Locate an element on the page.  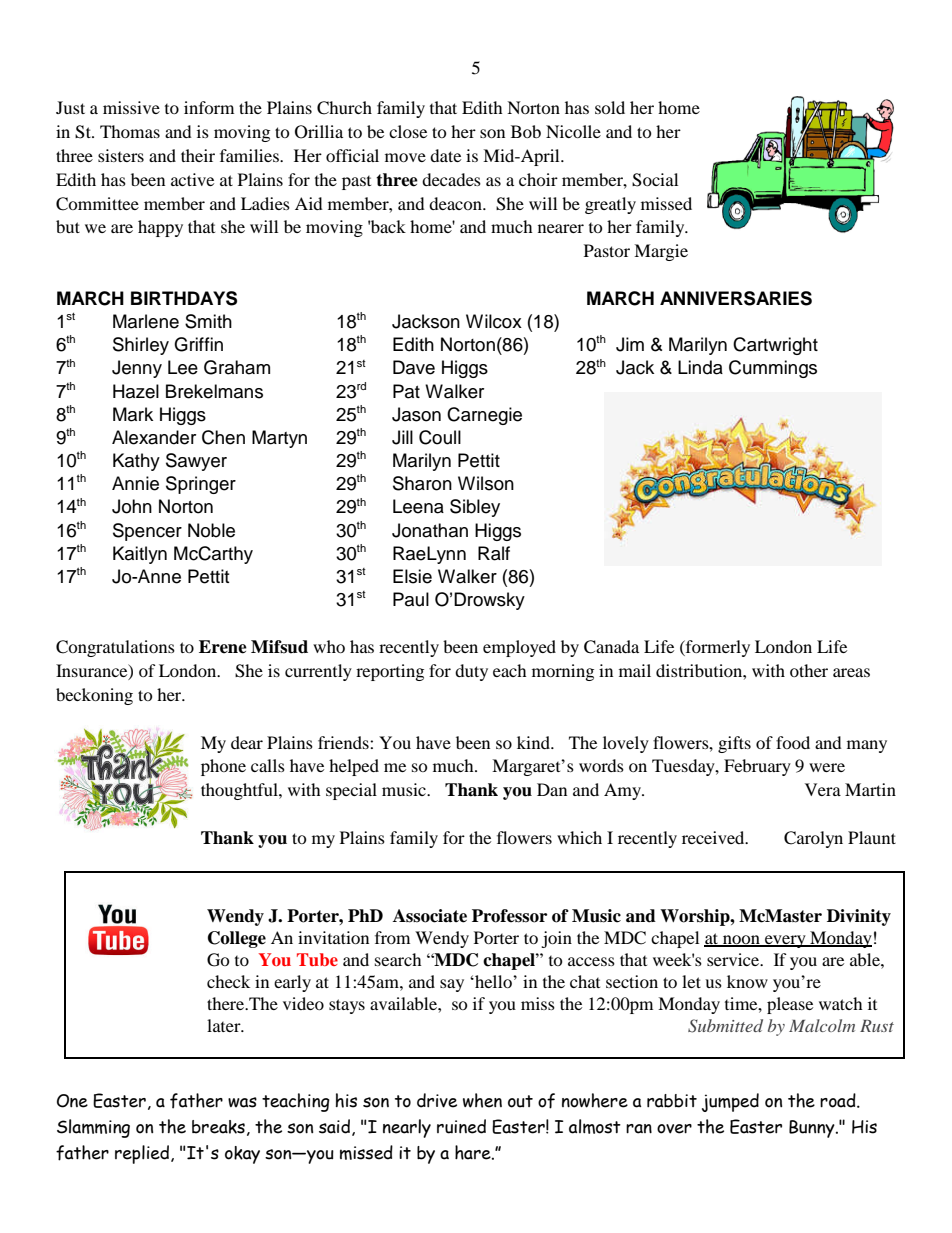
employed is located at coordinates (519, 648).
